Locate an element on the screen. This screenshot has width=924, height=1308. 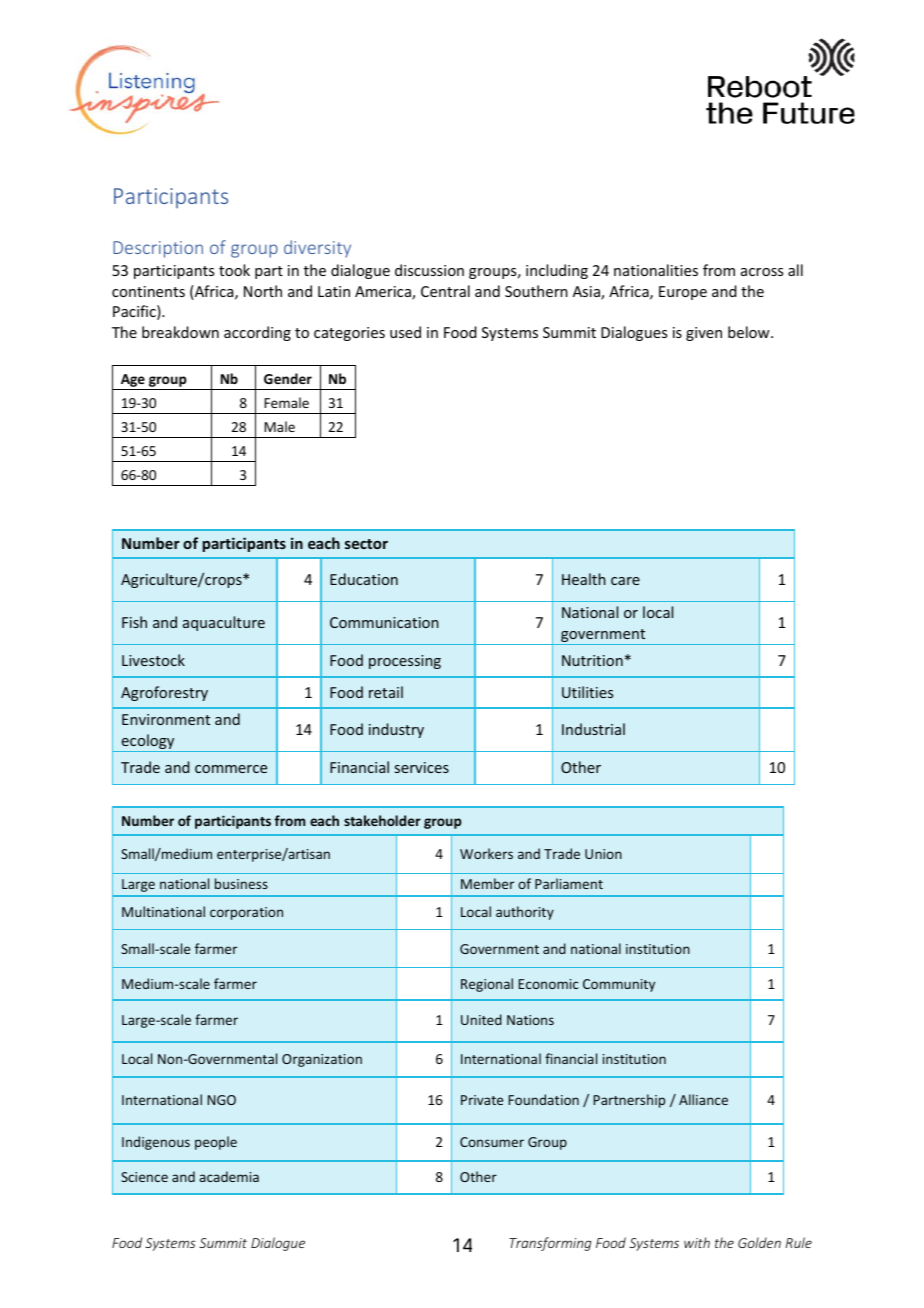
took is located at coordinates (234, 270).
